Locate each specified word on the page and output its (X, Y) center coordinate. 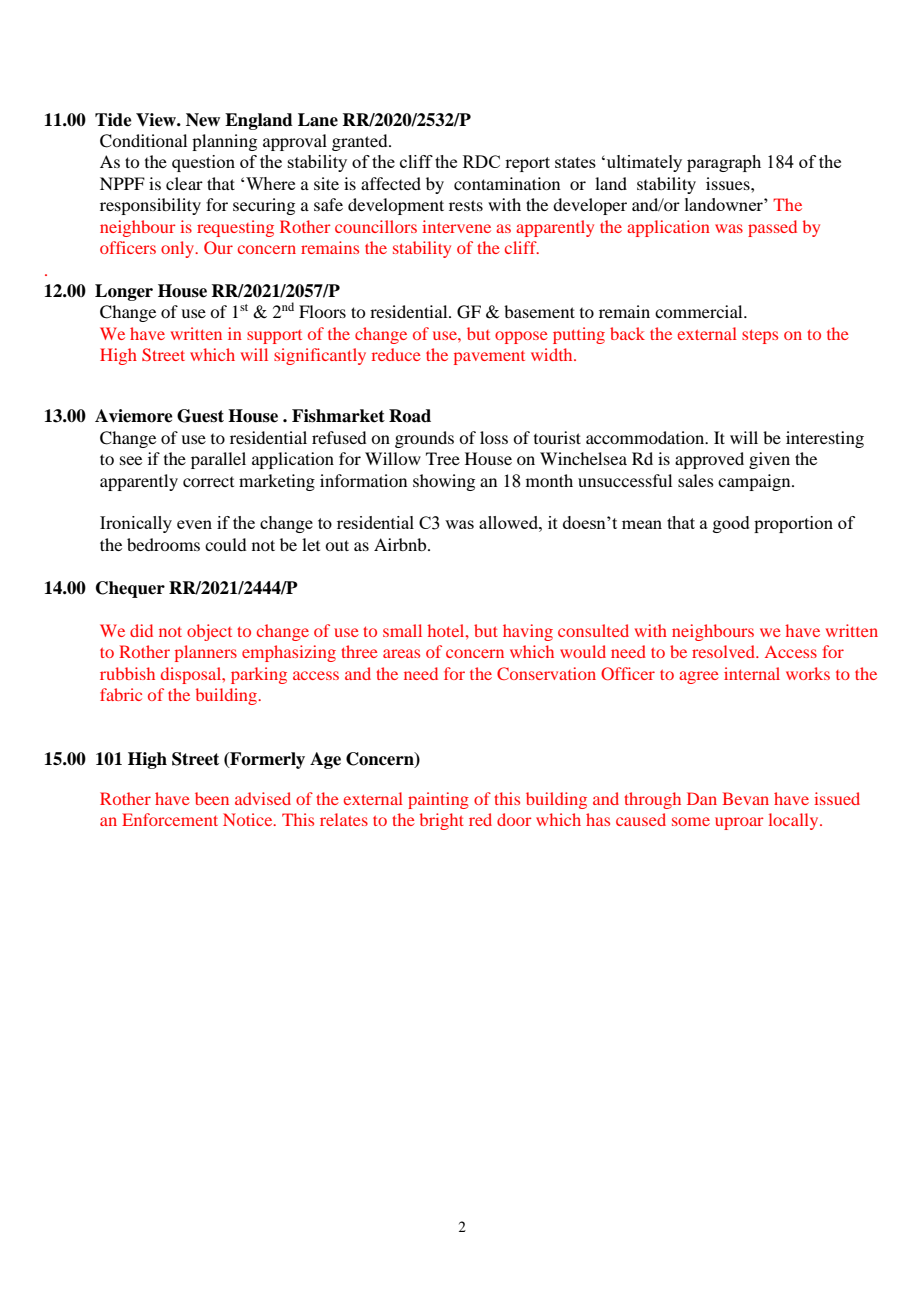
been (212, 798)
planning (224, 142)
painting (438, 800)
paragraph (724, 163)
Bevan (745, 798)
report (527, 164)
